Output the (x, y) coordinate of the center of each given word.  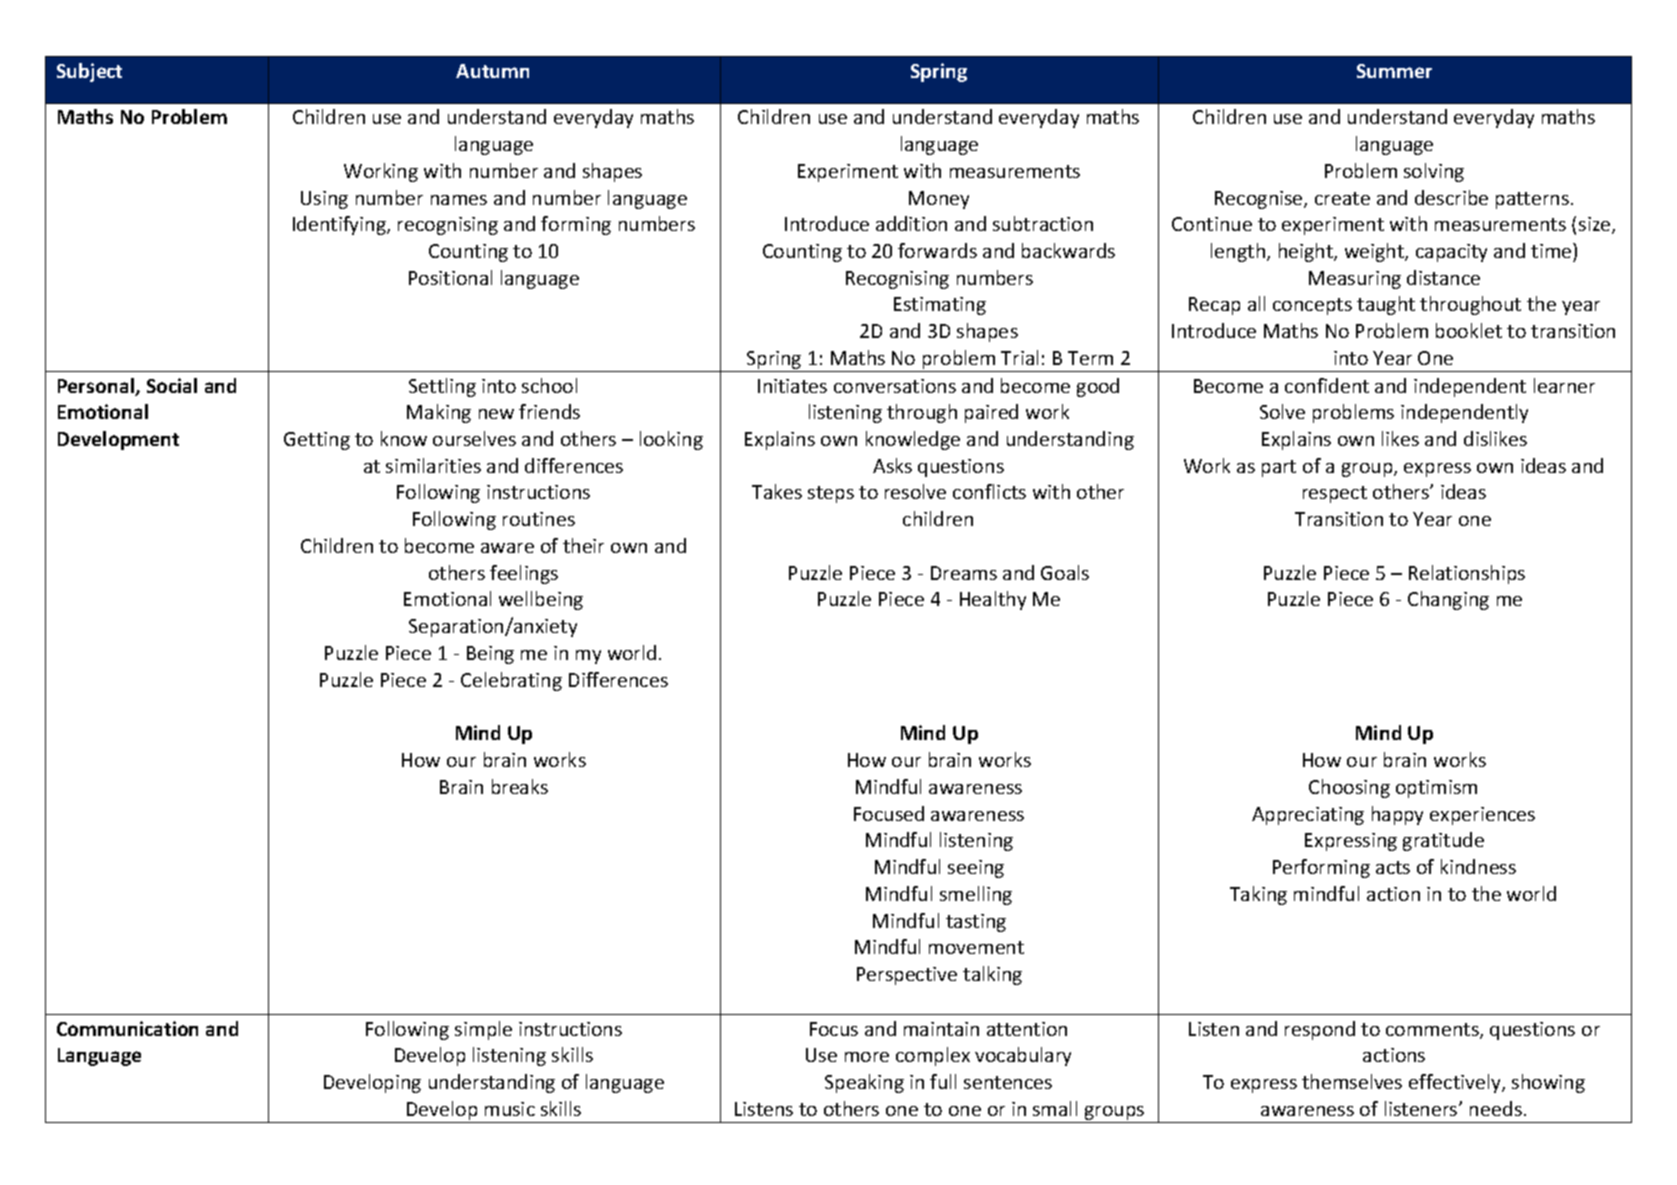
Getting (317, 441)
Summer (1394, 71)
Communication (127, 1028)
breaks (520, 786)
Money (939, 200)
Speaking (864, 1083)
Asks (892, 465)
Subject (89, 72)
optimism (1436, 789)
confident (1327, 385)
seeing (976, 869)
